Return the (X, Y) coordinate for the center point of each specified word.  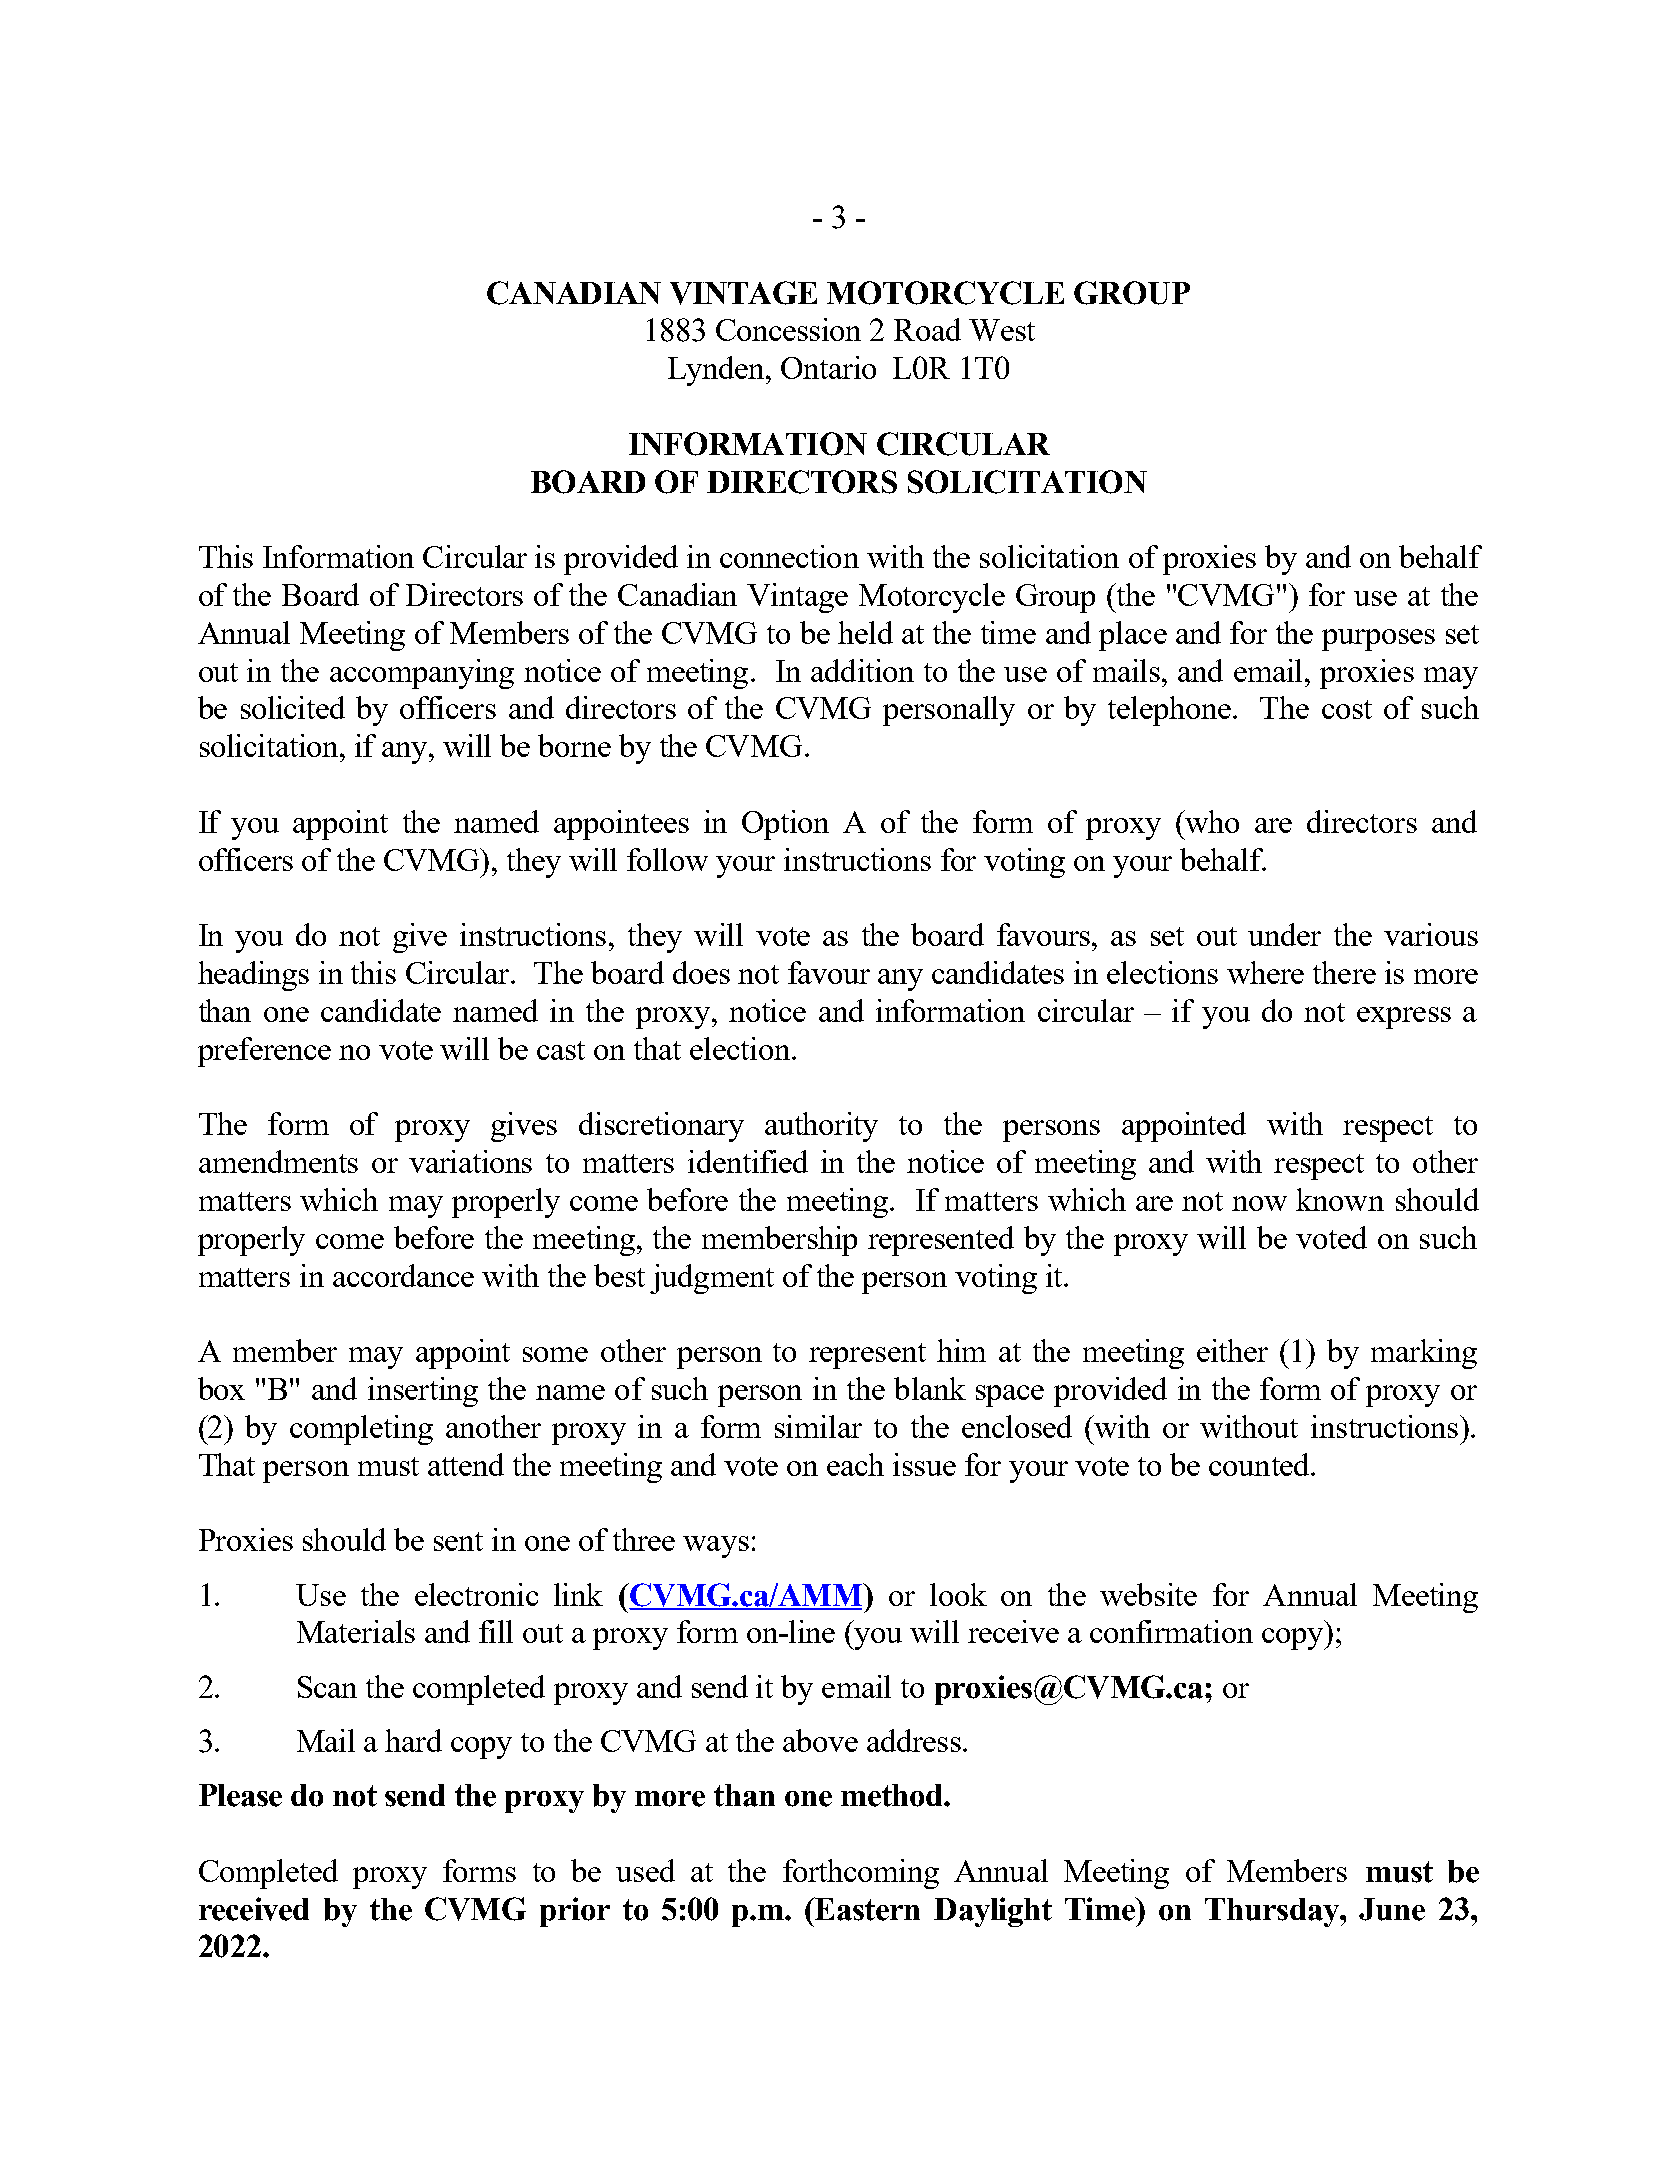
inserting (423, 1392)
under (1284, 934)
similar (818, 1426)
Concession (788, 329)
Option (785, 825)
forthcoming (861, 1874)
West (1002, 330)
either (1232, 1350)
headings (253, 976)
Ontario (828, 367)
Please (240, 1795)
